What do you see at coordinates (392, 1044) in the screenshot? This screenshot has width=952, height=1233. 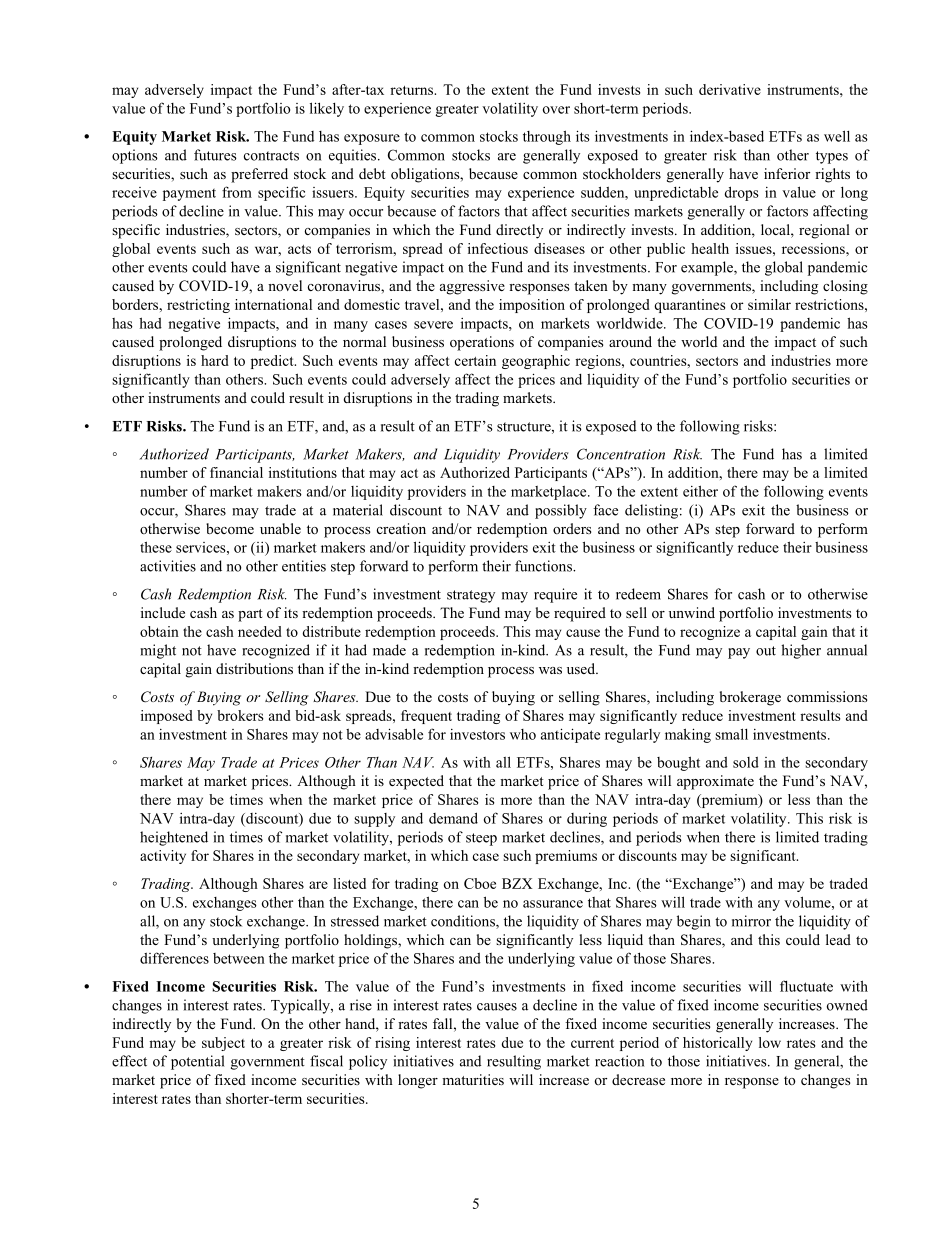 I see `rising` at bounding box center [392, 1044].
